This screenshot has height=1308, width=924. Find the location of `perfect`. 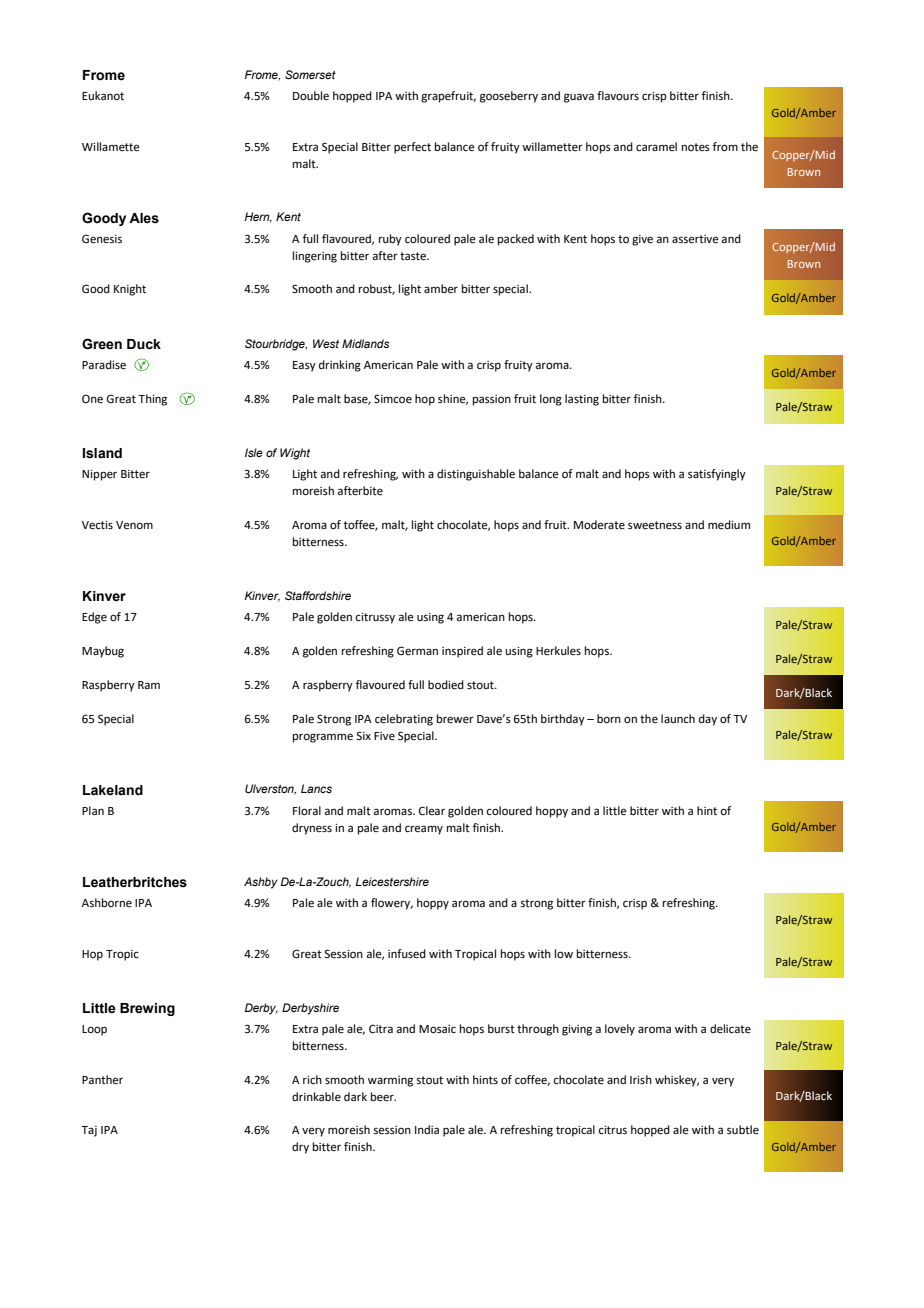

perfect is located at coordinates (412, 148).
